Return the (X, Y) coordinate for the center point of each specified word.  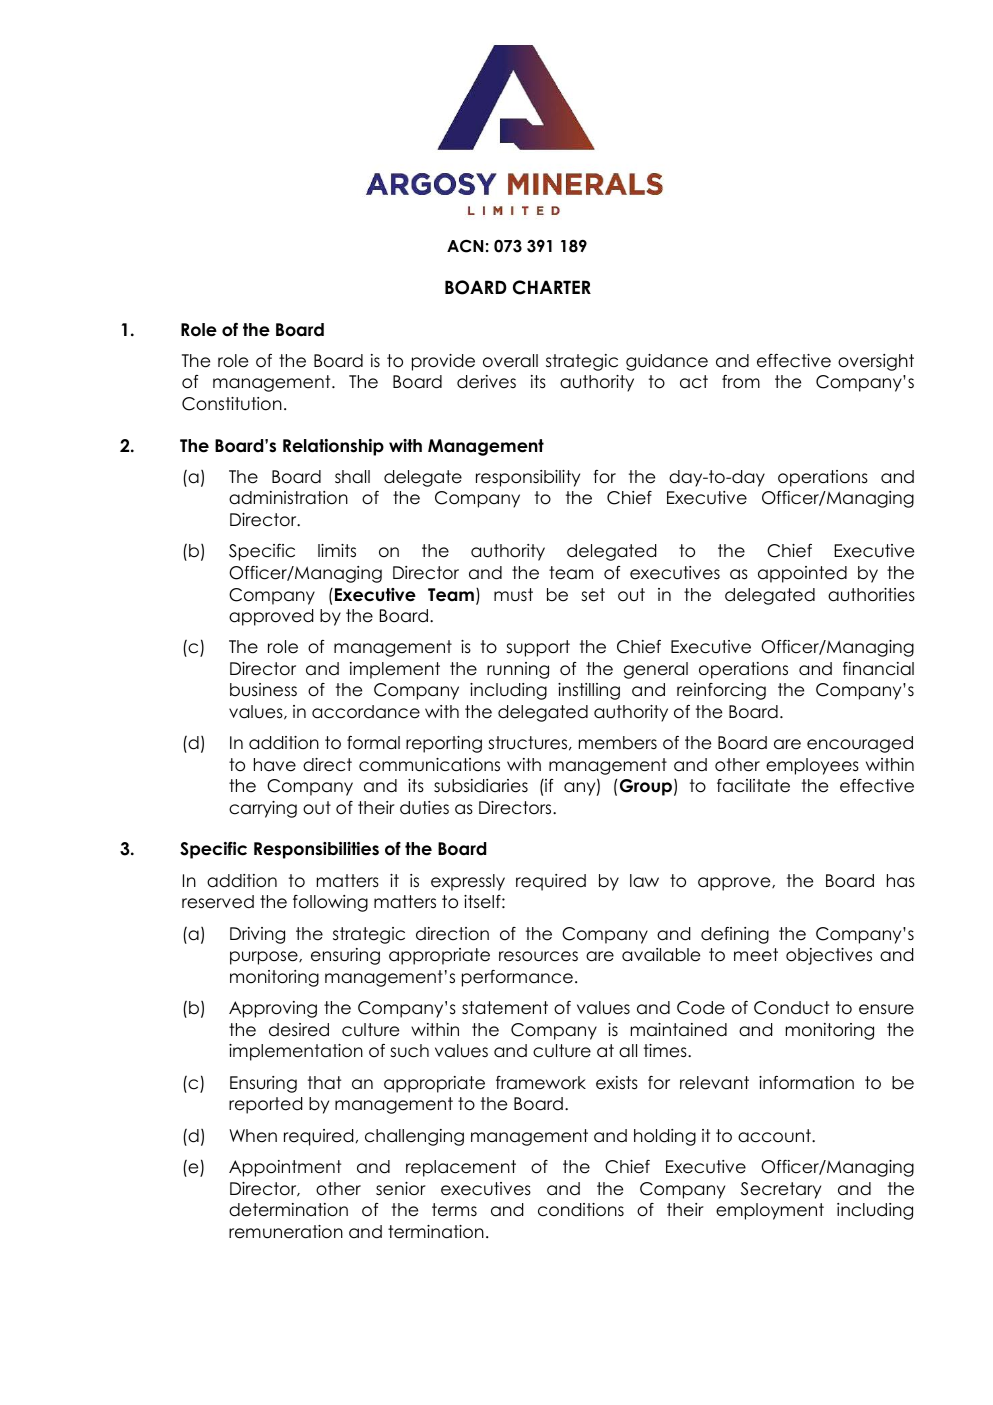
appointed (802, 574)
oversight (876, 362)
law (644, 881)
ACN (465, 246)
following (330, 903)
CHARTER (552, 287)
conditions (581, 1210)
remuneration (286, 1232)
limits (337, 551)
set (593, 595)
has (901, 881)
